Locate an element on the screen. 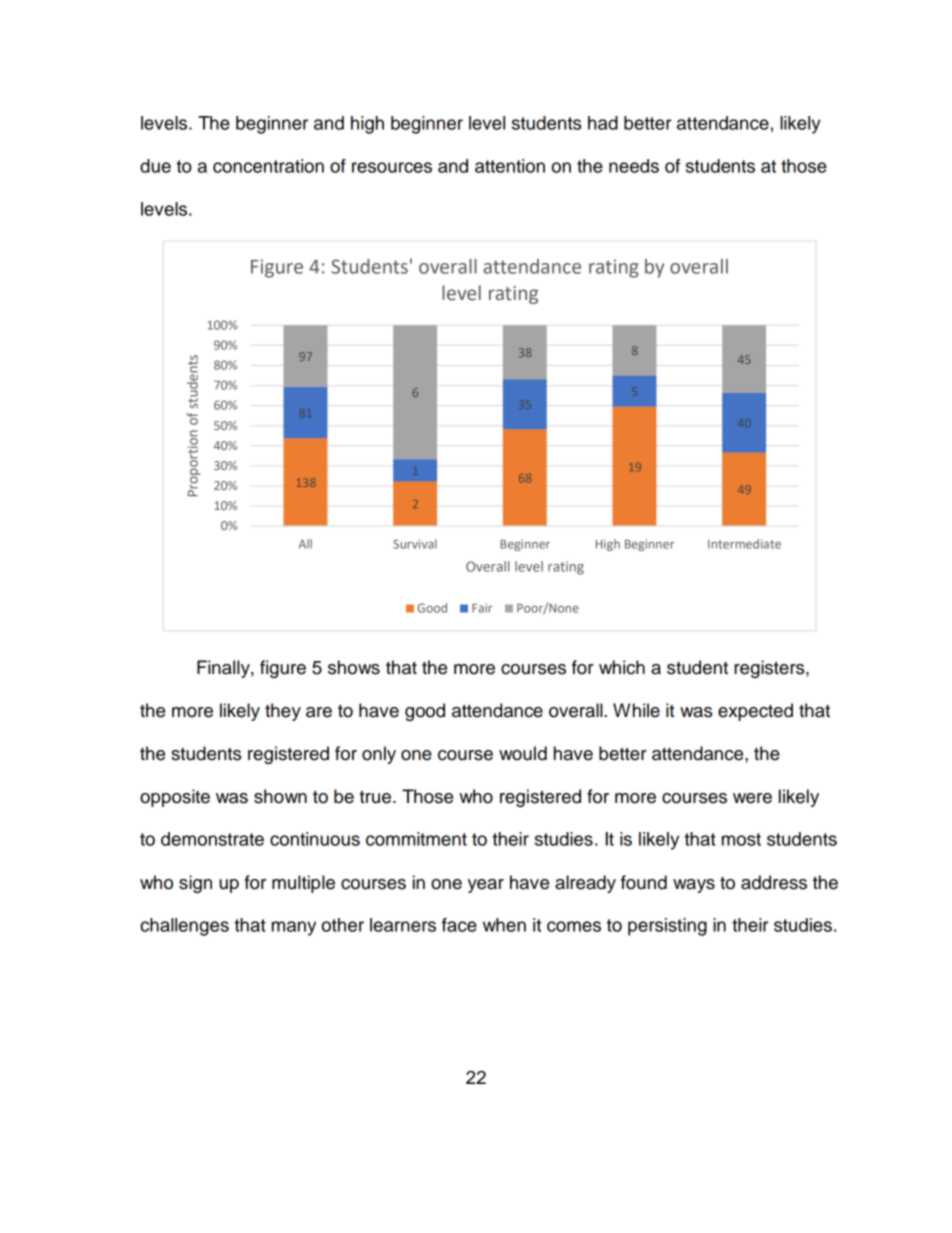 This screenshot has width=952, height=1233. concentration is located at coordinates (268, 166).
